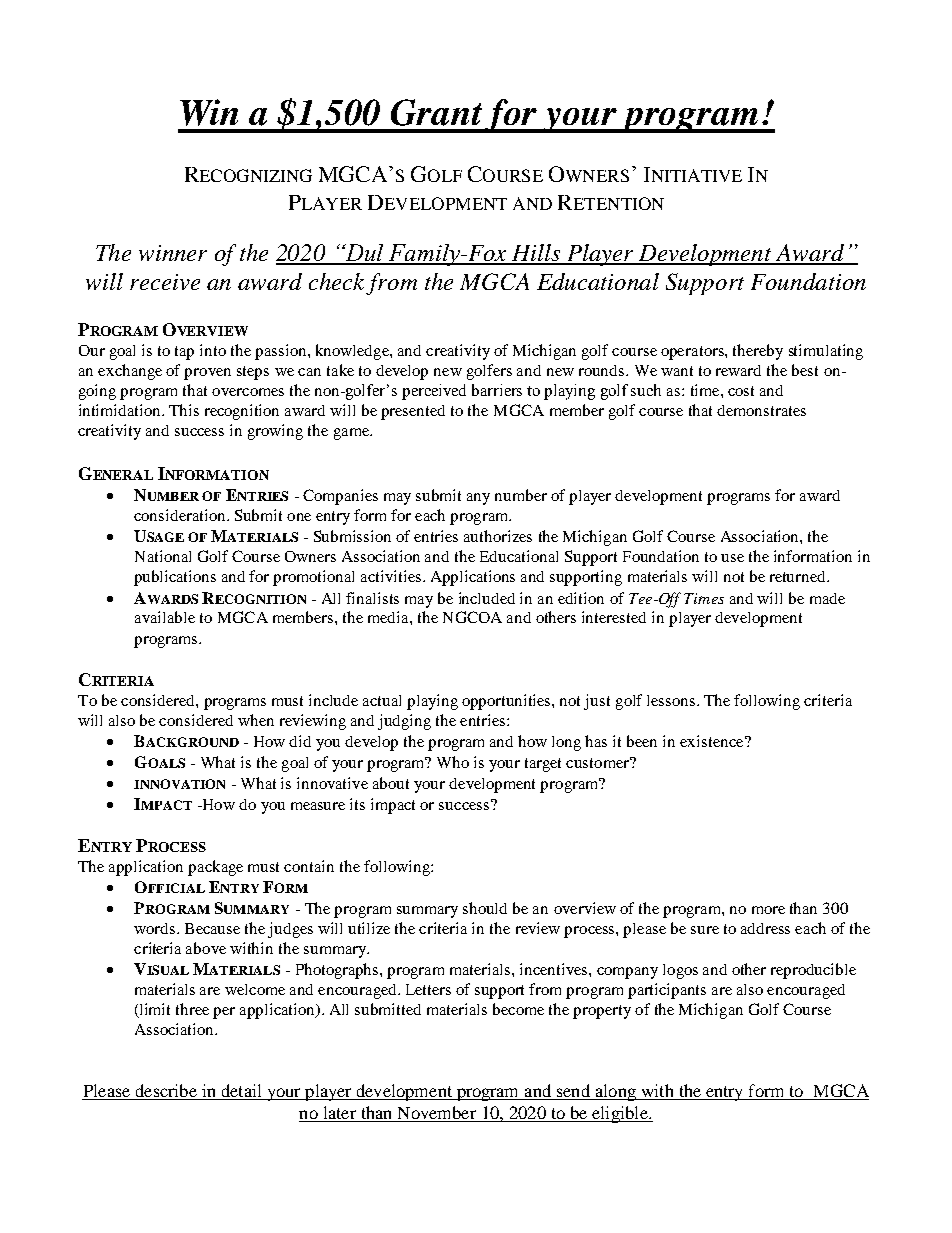 The image size is (952, 1233). What do you see at coordinates (536, 254) in the document?
I see `Hills` at bounding box center [536, 254].
